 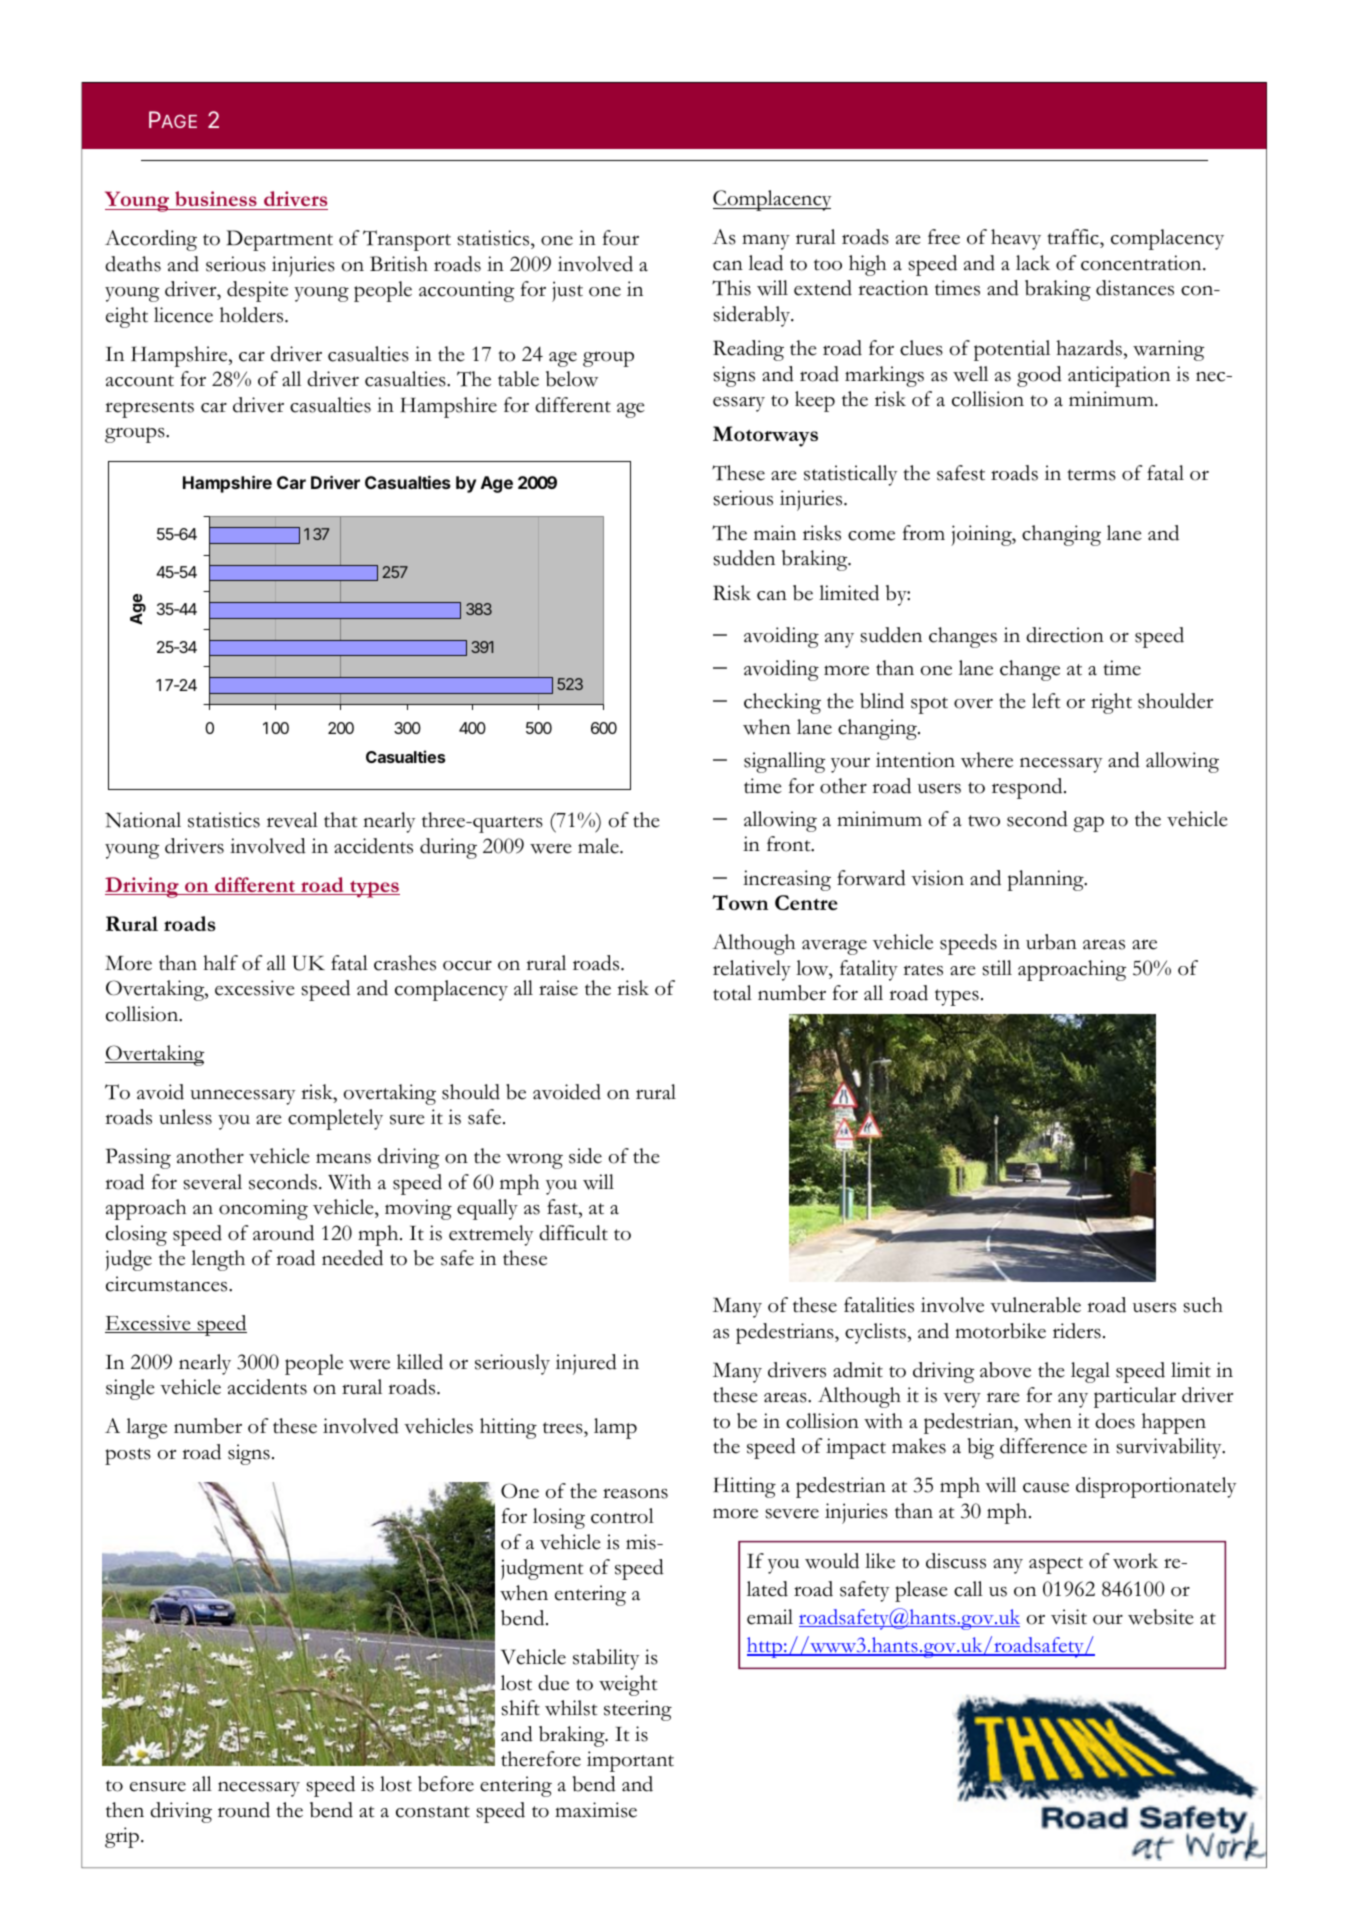 What do you see at coordinates (615, 1428) in the image?
I see `lamp` at bounding box center [615, 1428].
